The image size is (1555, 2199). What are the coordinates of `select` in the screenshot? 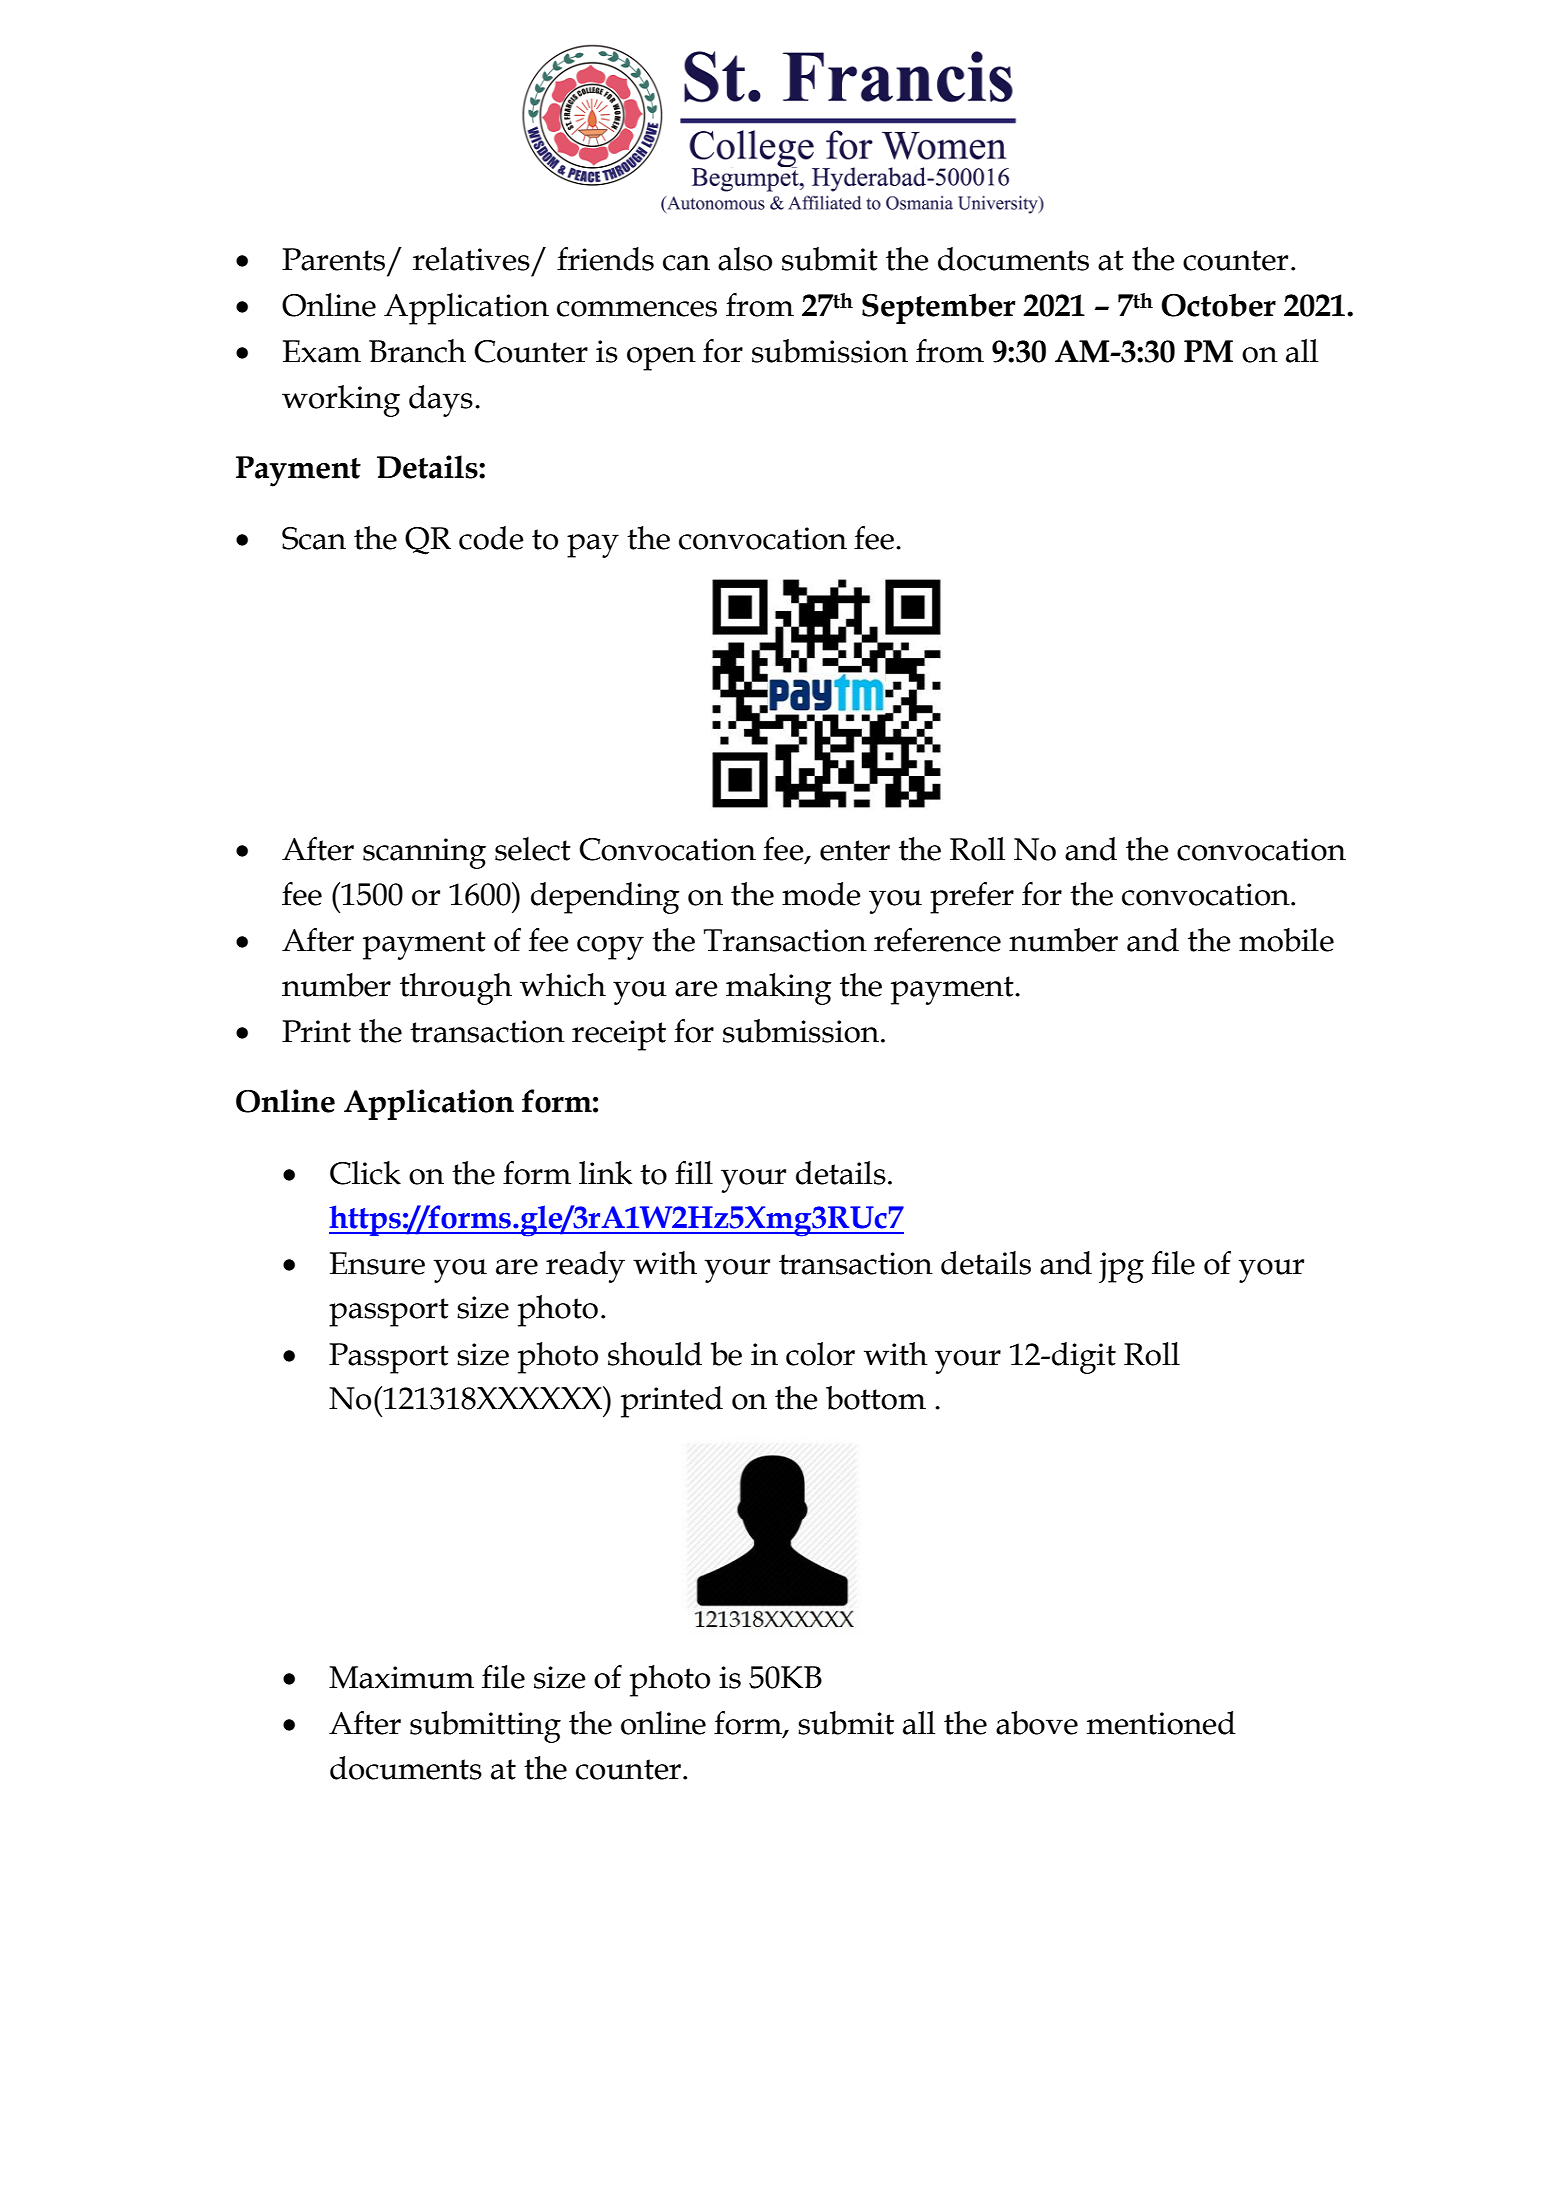 It's located at (533, 849).
